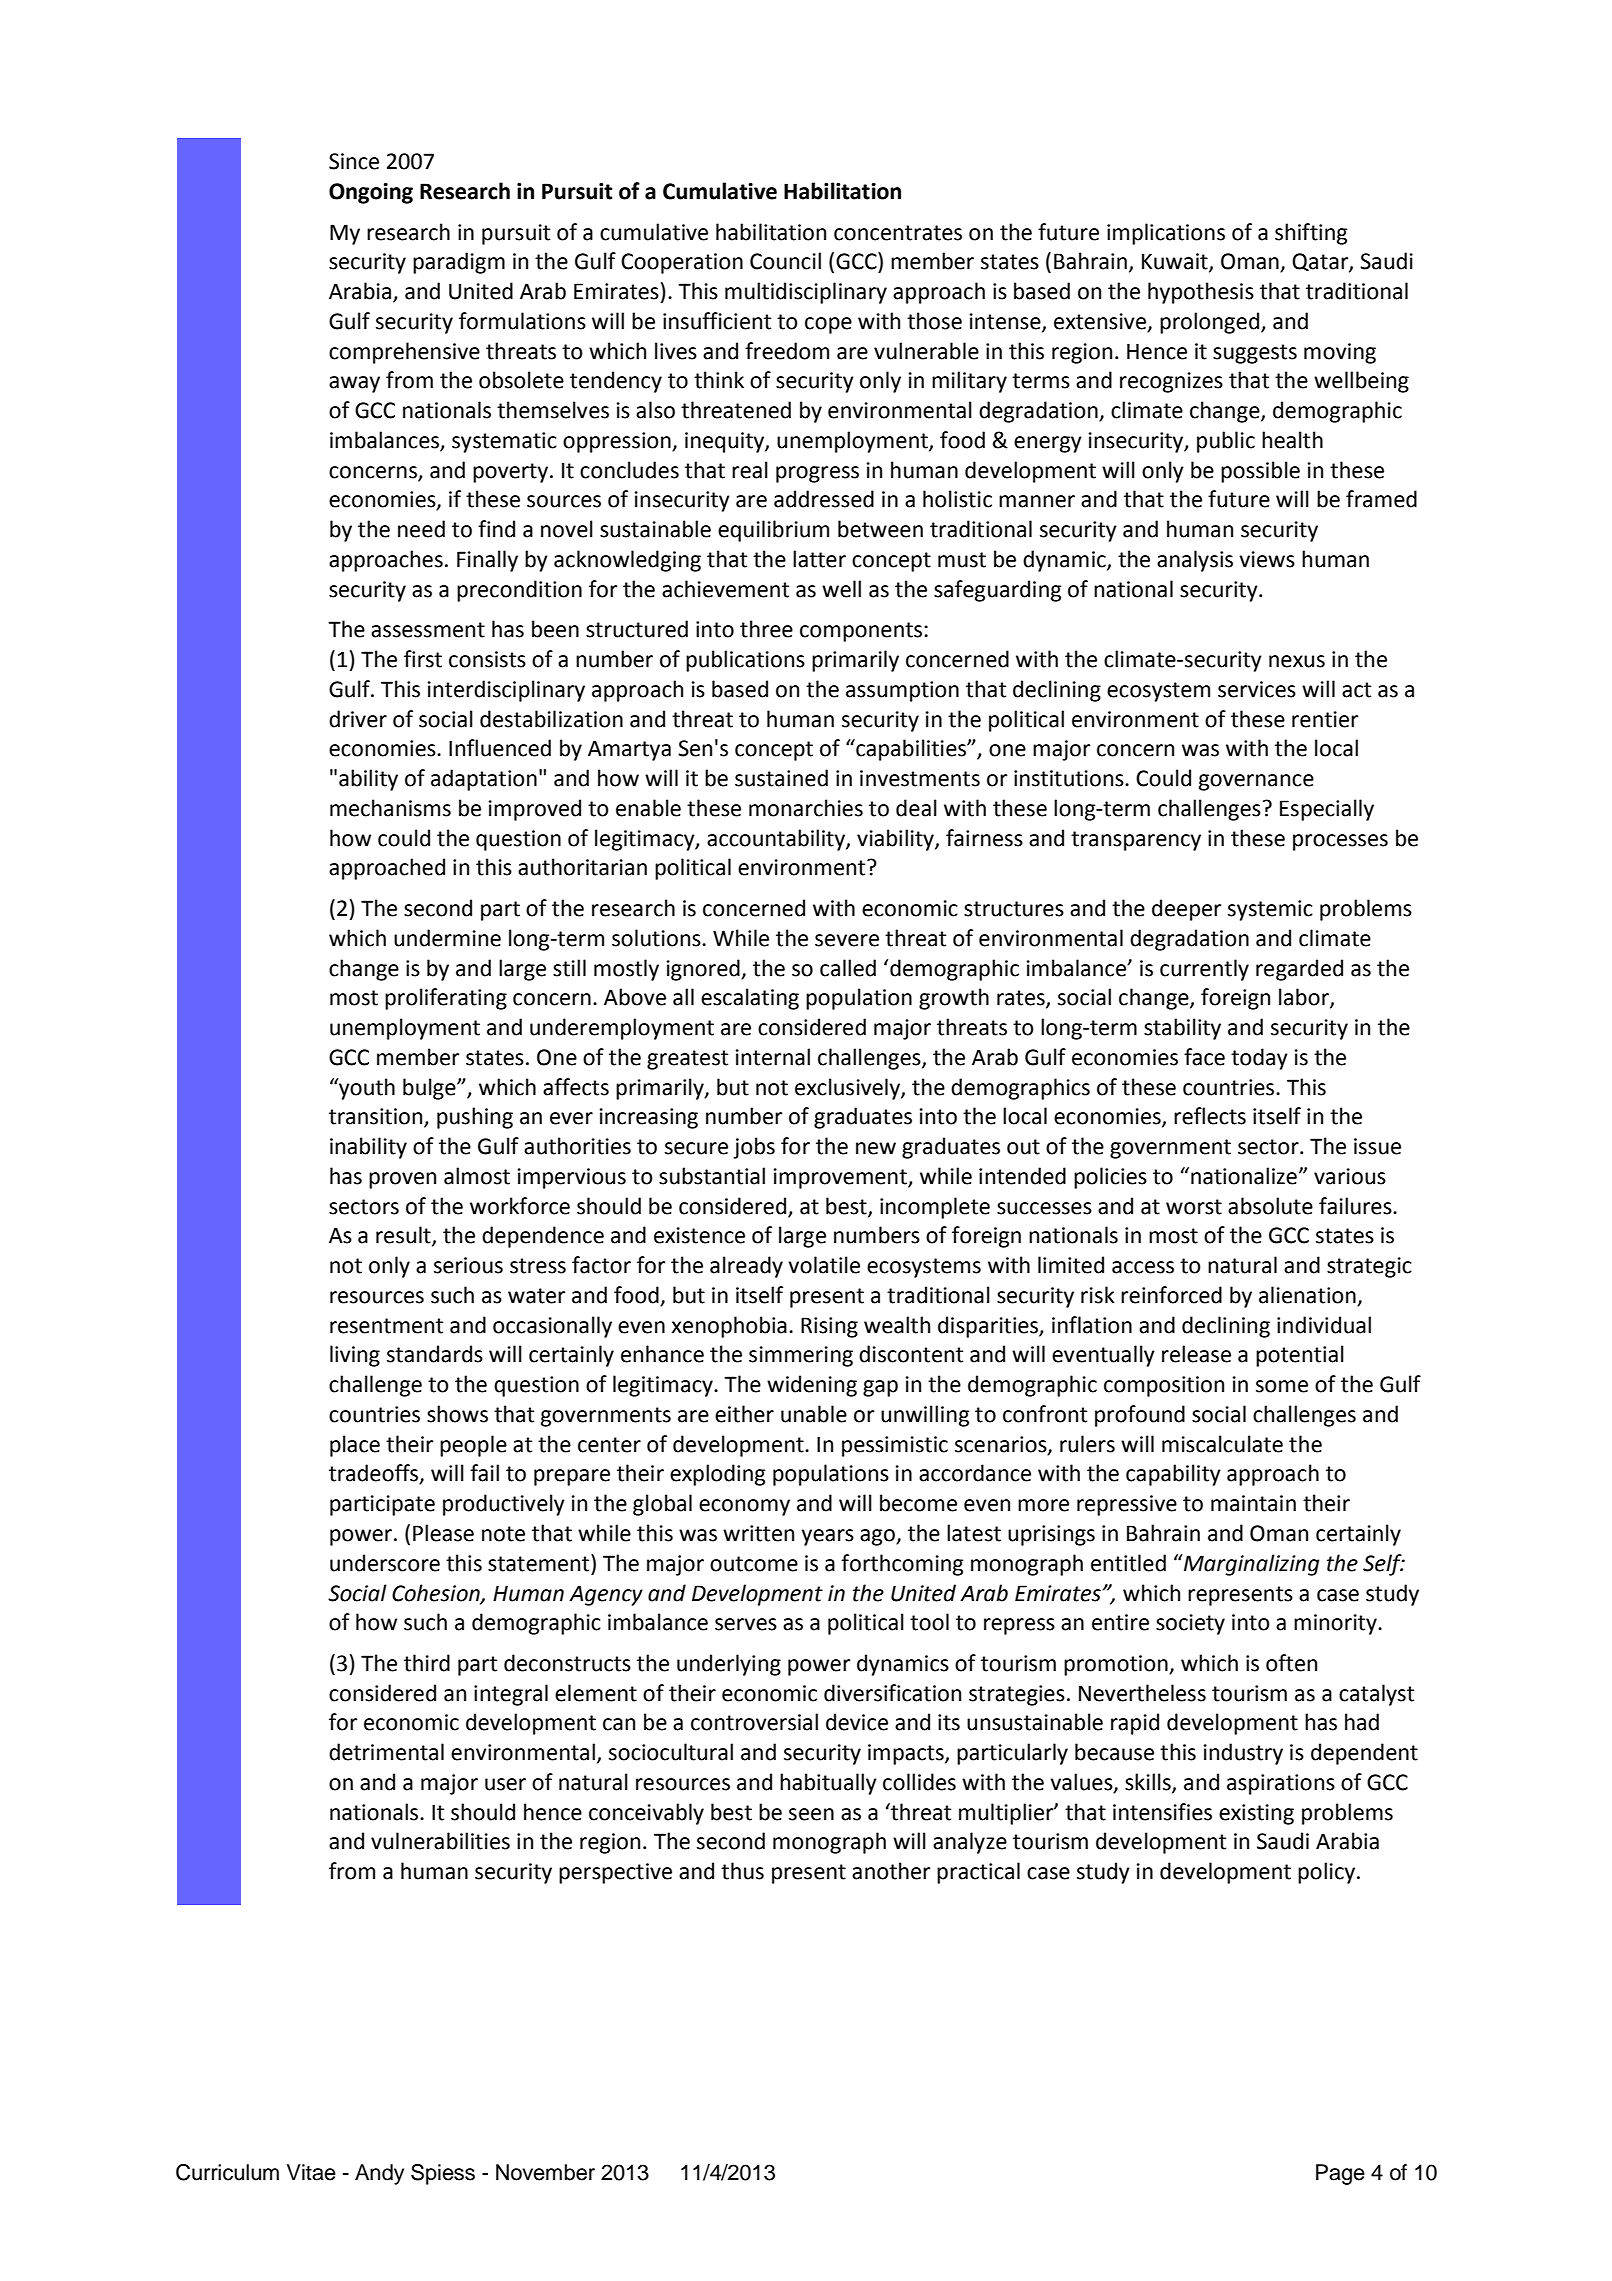  What do you see at coordinates (390, 808) in the page?
I see `mechanisms` at bounding box center [390, 808].
